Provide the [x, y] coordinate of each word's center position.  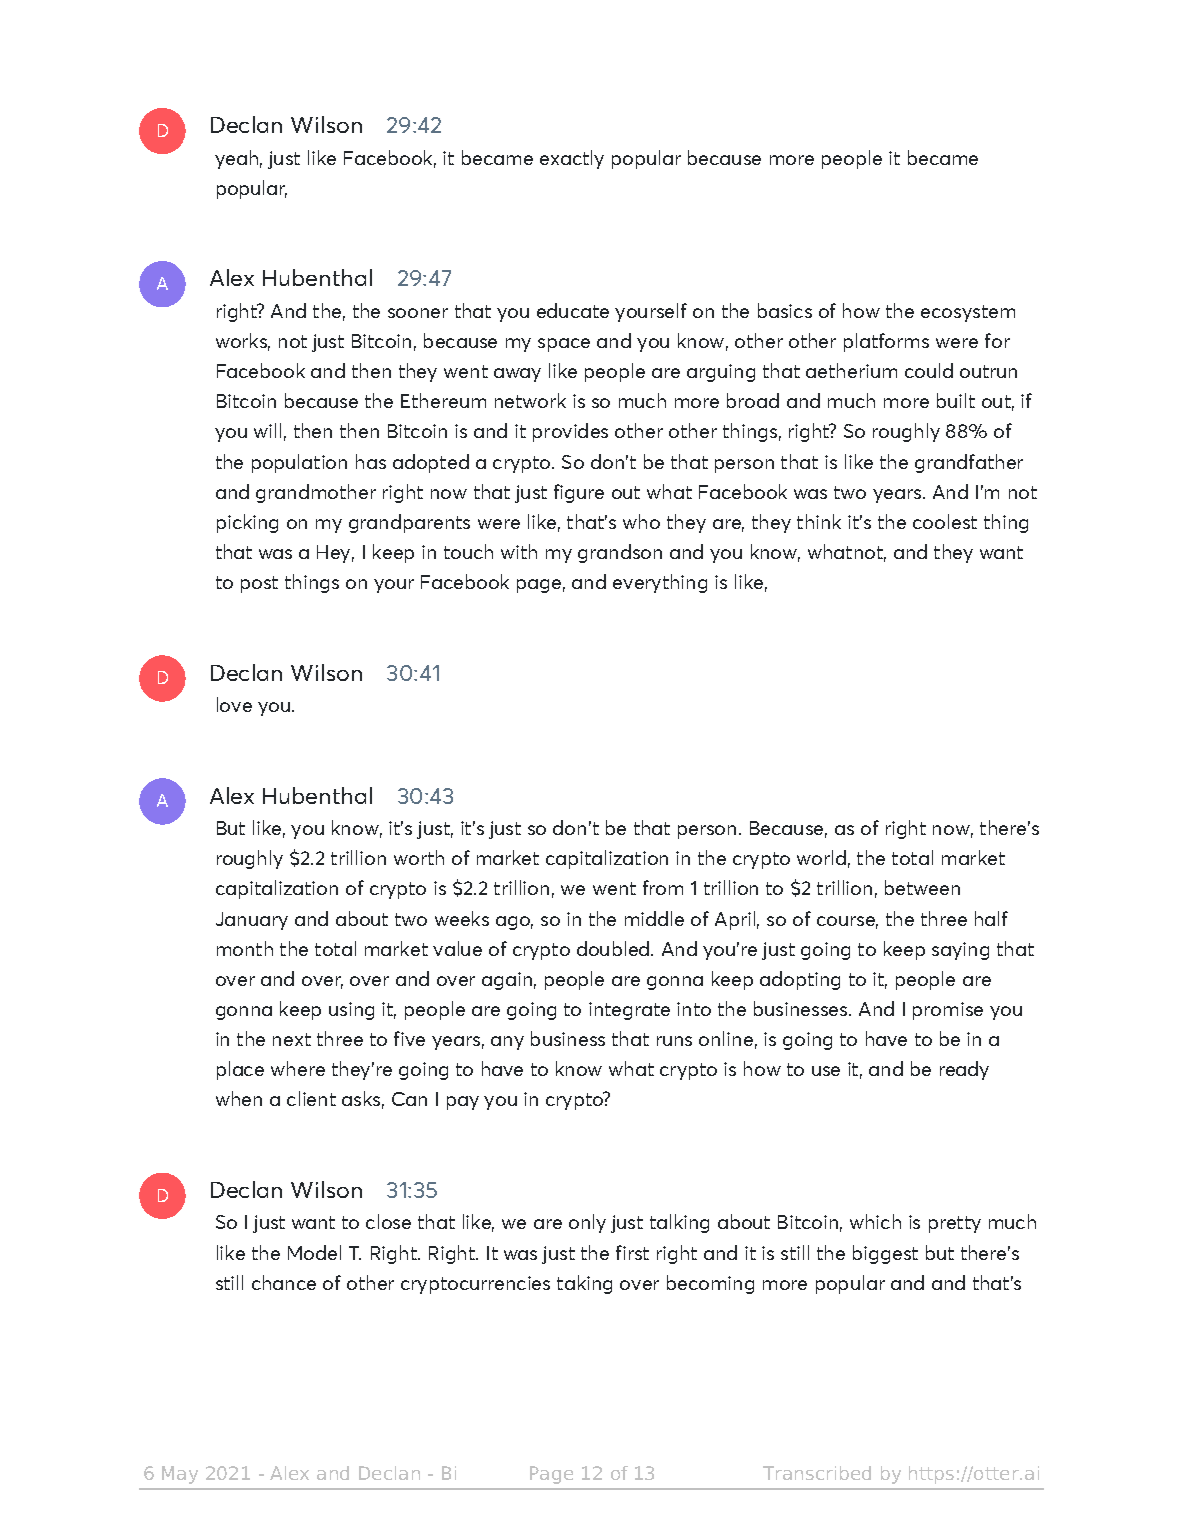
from [663, 887]
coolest [945, 521]
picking [247, 523]
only [587, 1223]
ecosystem [968, 313]
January [252, 921]
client [311, 1098]
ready [964, 1070]
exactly [572, 159]
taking [584, 1284]
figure [579, 493]
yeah [236, 159]
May [180, 1475]
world [821, 857]
